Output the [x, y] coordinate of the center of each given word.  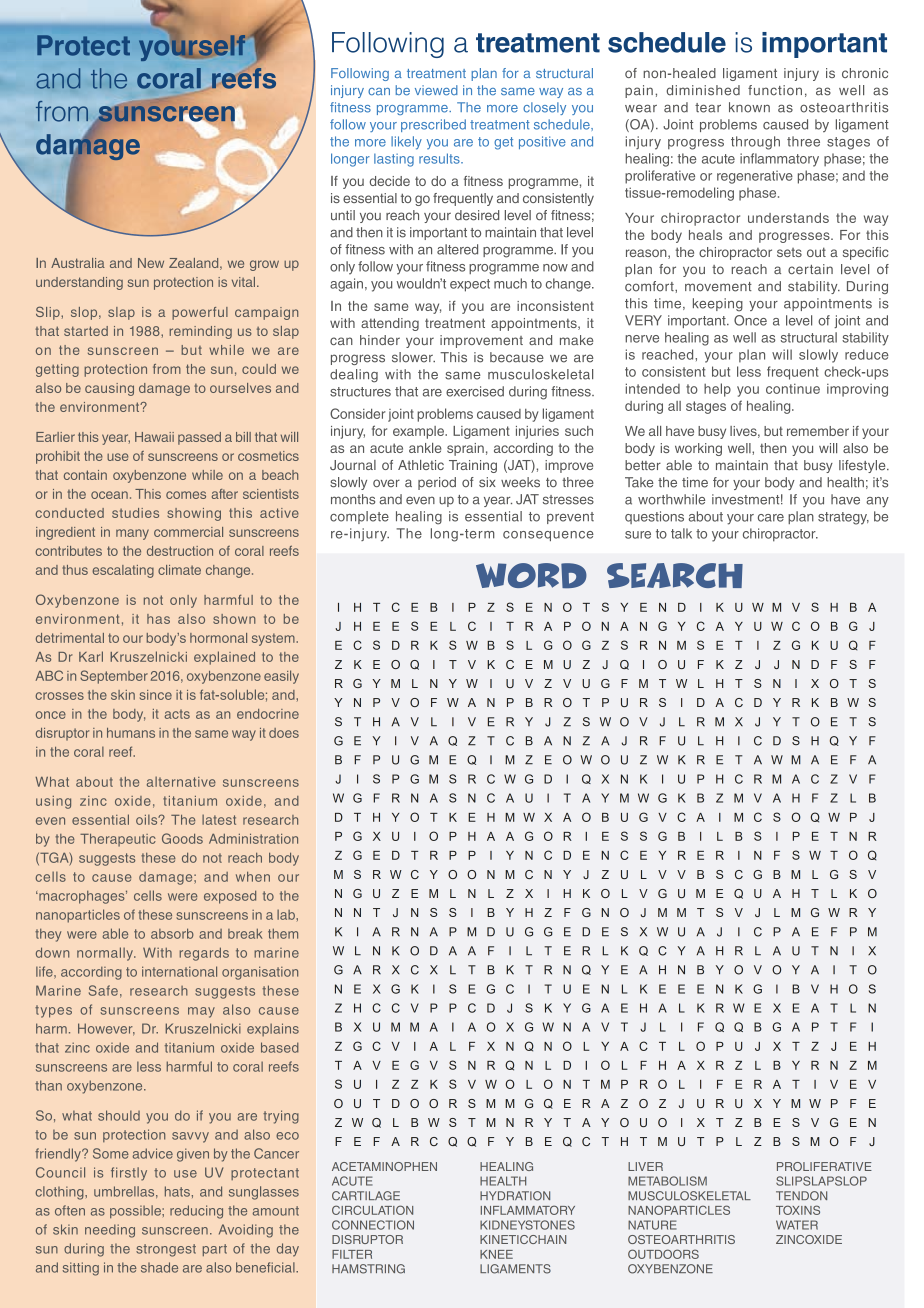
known [749, 107]
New [151, 263]
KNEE [496, 1254]
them [283, 933]
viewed [436, 90]
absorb [172, 933]
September [114, 677]
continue [793, 388]
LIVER [645, 1166]
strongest [166, 1250]
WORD [531, 576]
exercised [475, 391]
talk [681, 533]
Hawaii [154, 437]
